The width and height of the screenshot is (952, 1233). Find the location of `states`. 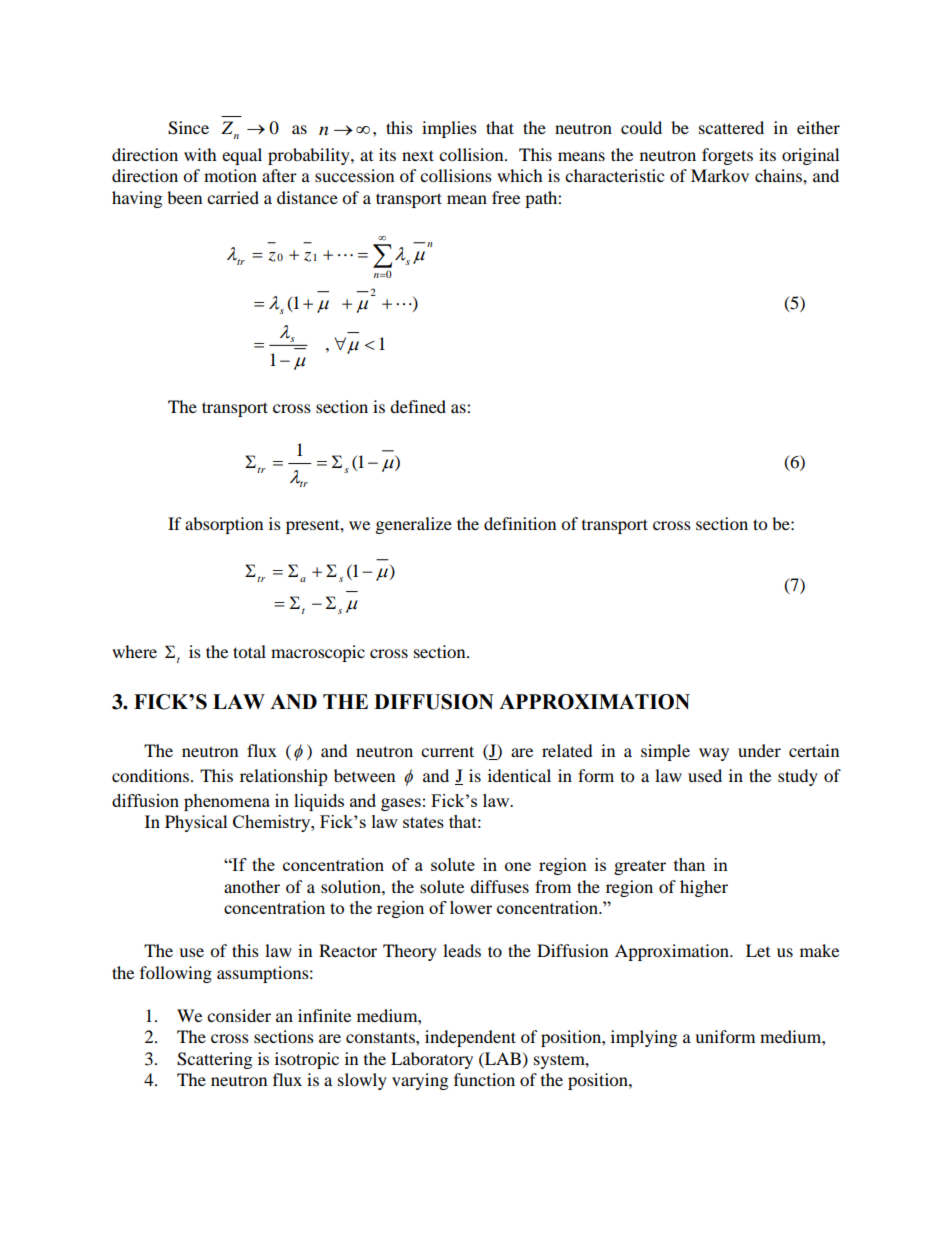

states is located at coordinates (423, 822).
